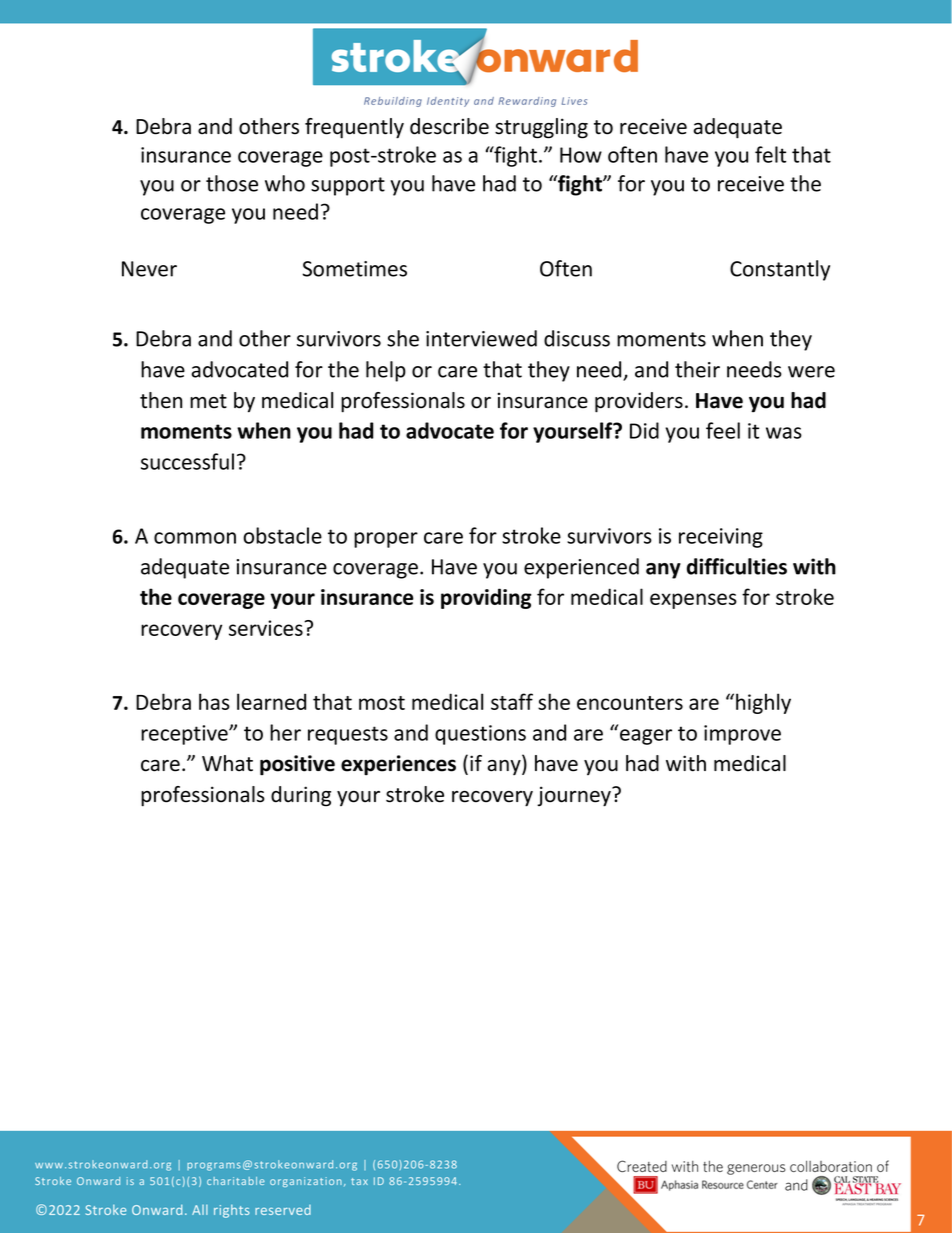 The image size is (952, 1233). Describe the element at coordinates (480, 735) in the screenshot. I see `questions` at that location.
